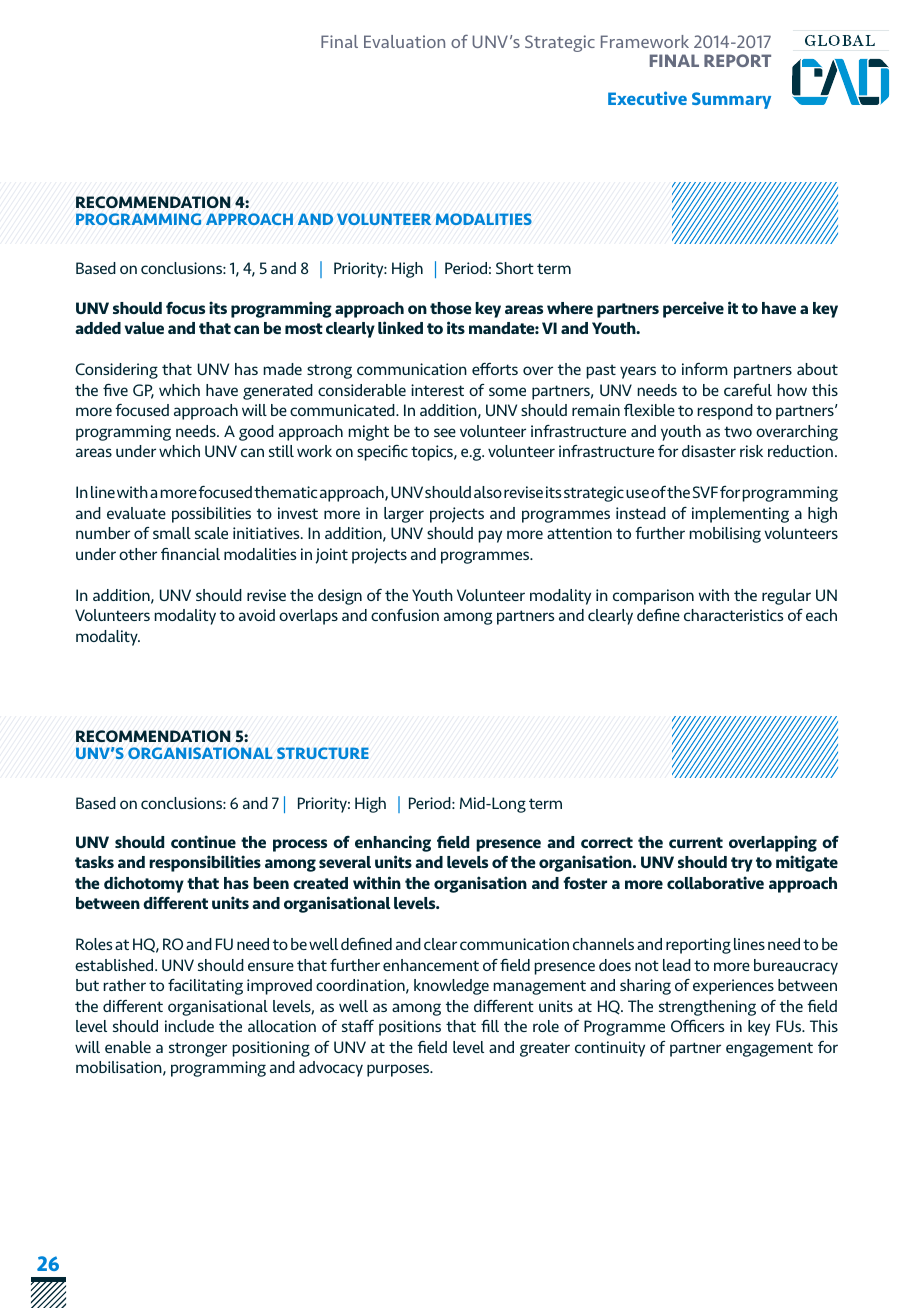 This page has width=924, height=1308. What do you see at coordinates (404, 41) in the page?
I see `Evaluation` at bounding box center [404, 41].
